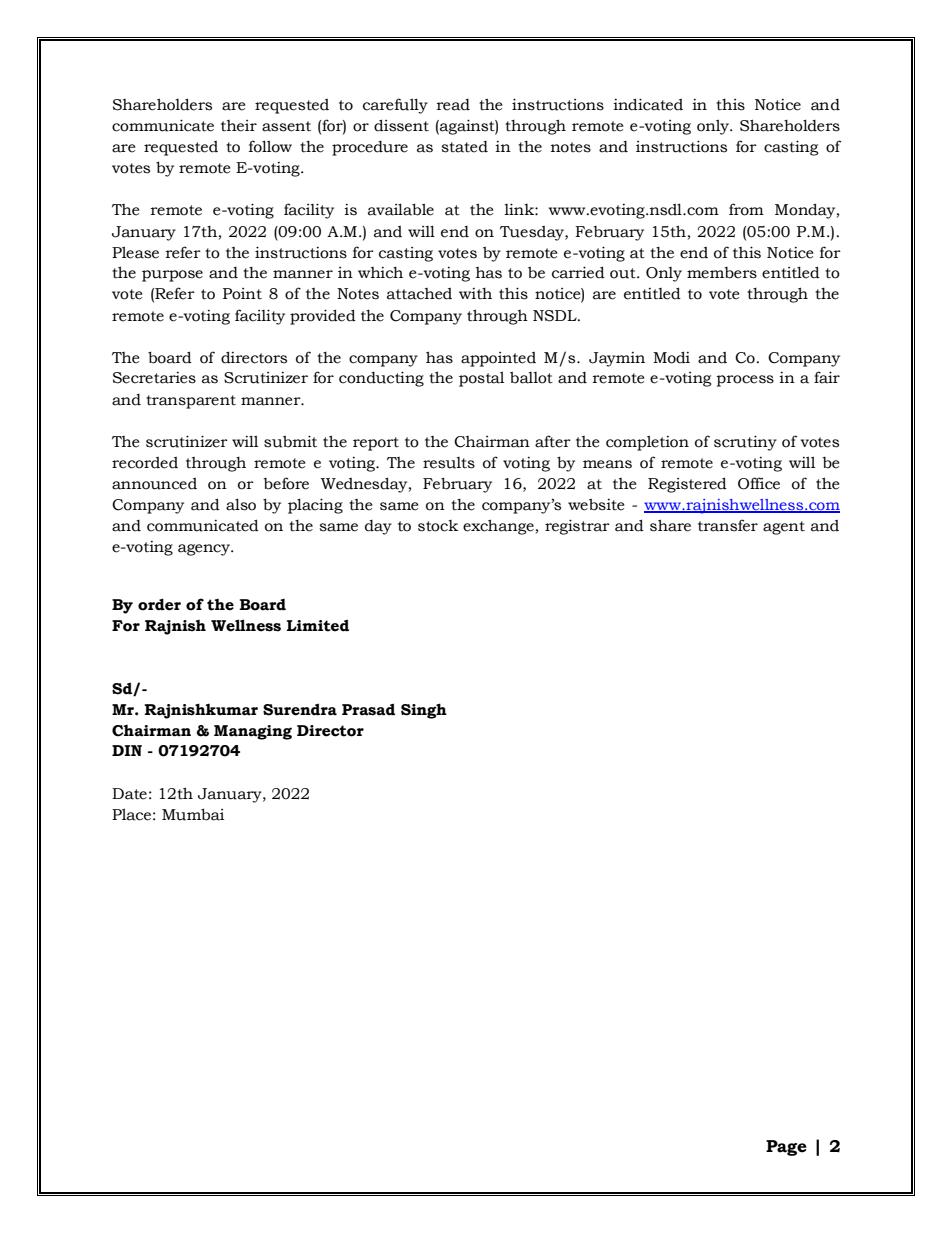 The width and height of the screenshot is (952, 1233). What do you see at coordinates (368, 709) in the screenshot?
I see `Prasad` at bounding box center [368, 709].
